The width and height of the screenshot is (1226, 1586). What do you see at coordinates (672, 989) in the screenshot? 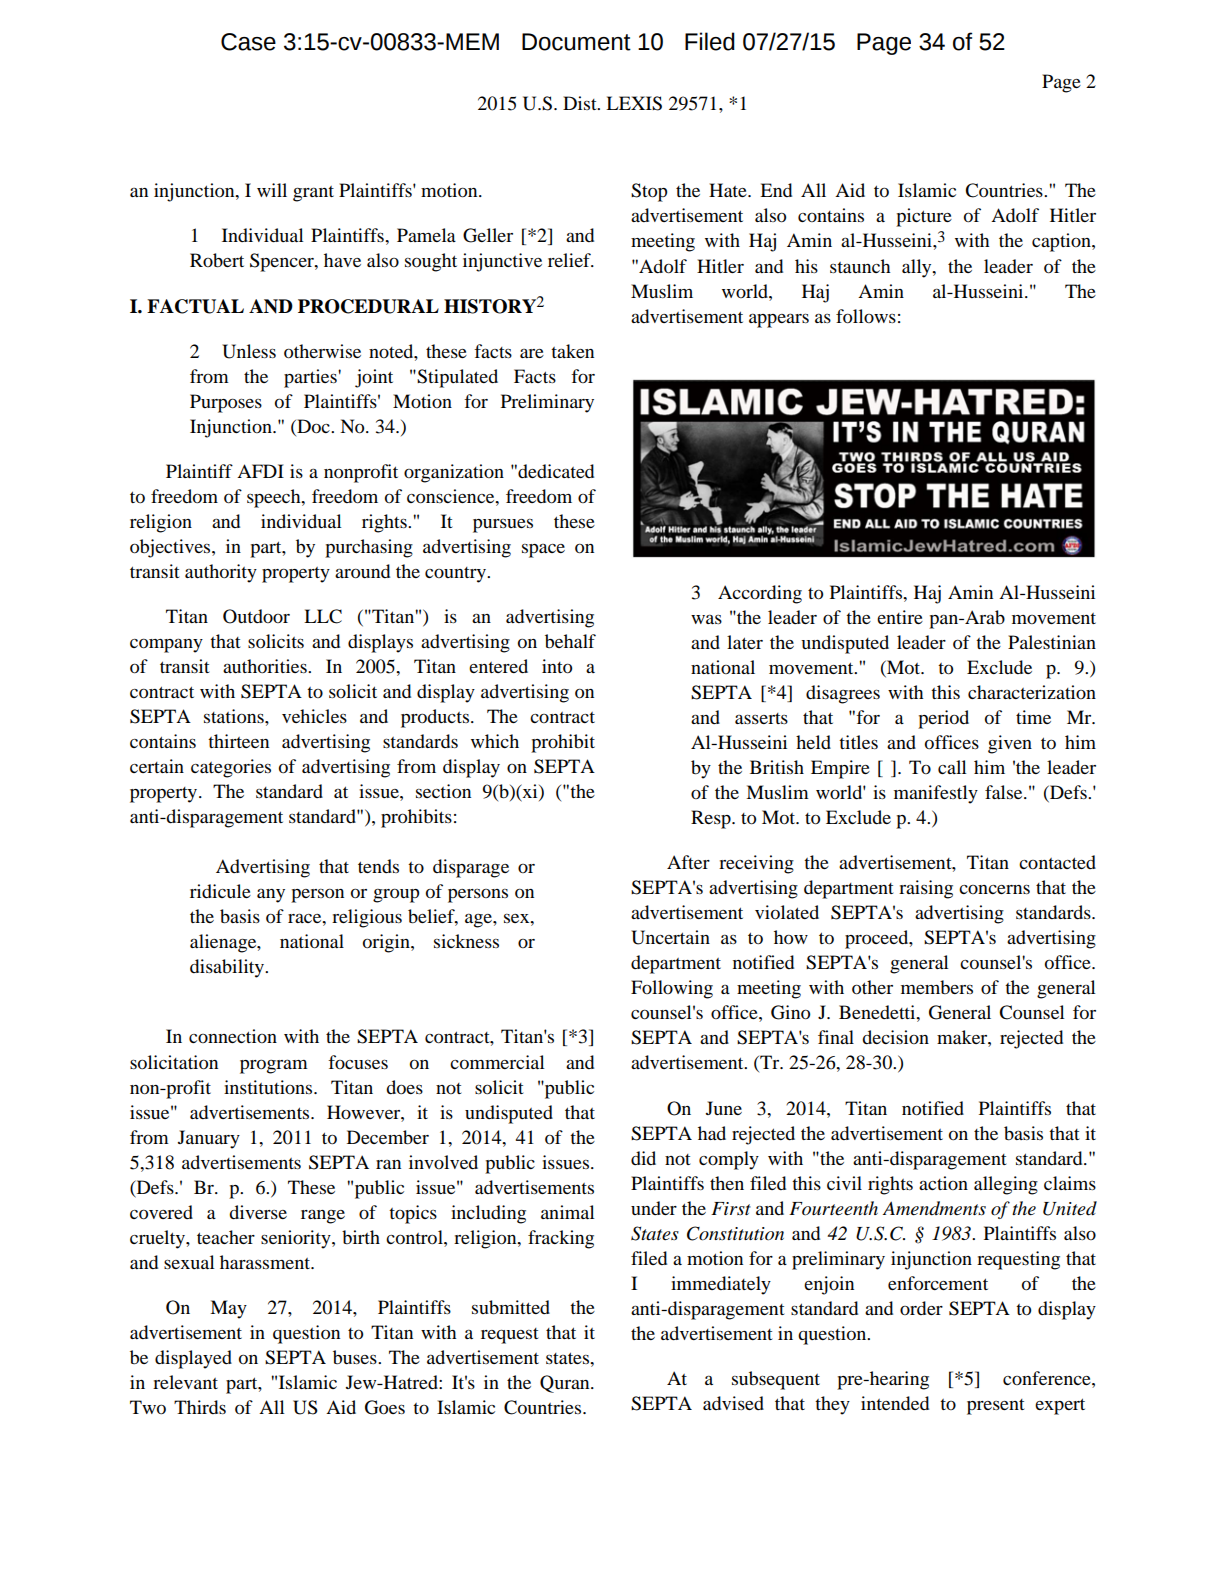
I see `Following` at bounding box center [672, 989].
